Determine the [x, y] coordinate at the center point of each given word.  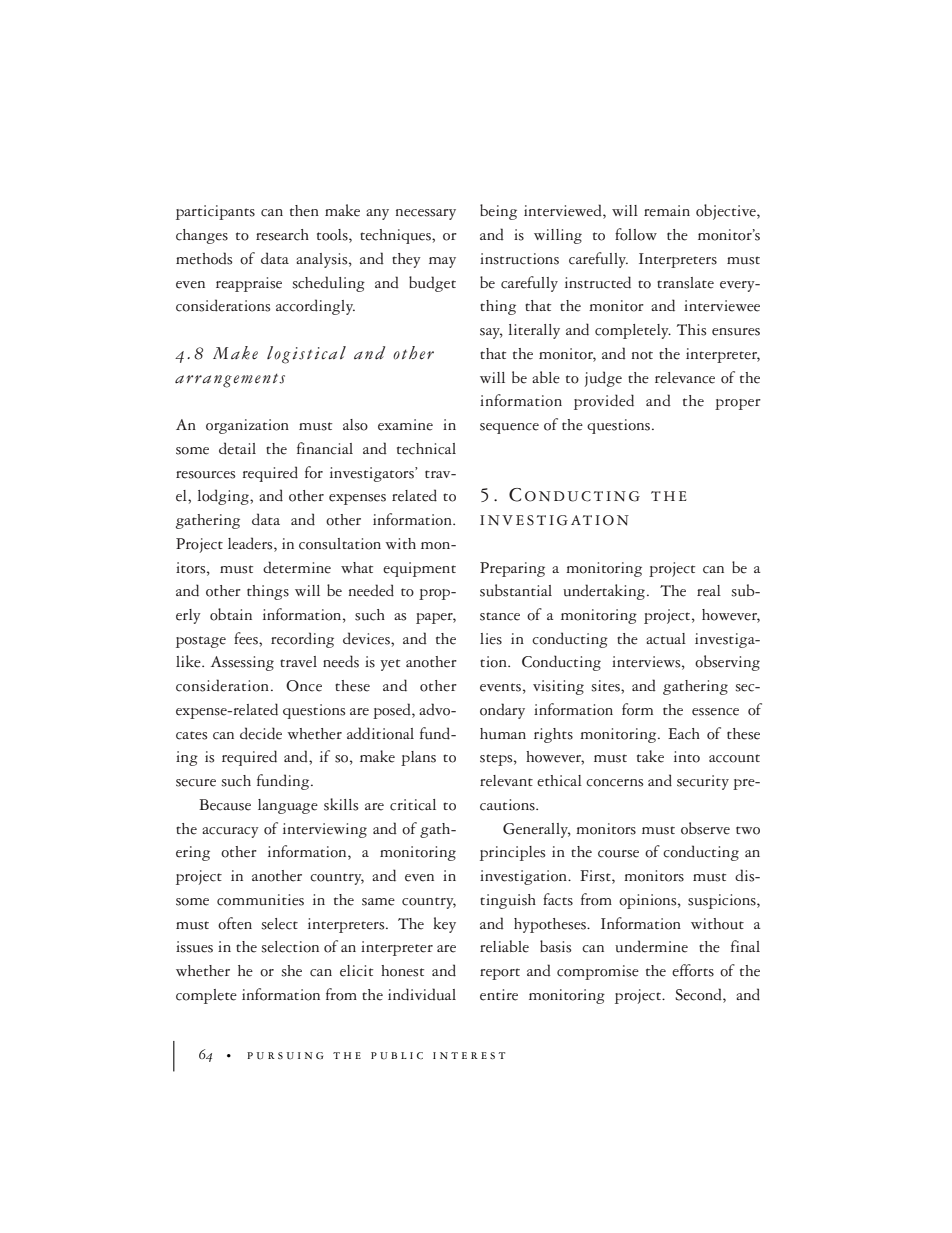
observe [705, 828]
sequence [509, 428]
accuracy [230, 832]
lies [491, 639]
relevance [685, 378]
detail [237, 448]
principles [513, 853]
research [282, 235]
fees [247, 638]
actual [666, 639]
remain [667, 211]
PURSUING [285, 1056]
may [442, 262]
